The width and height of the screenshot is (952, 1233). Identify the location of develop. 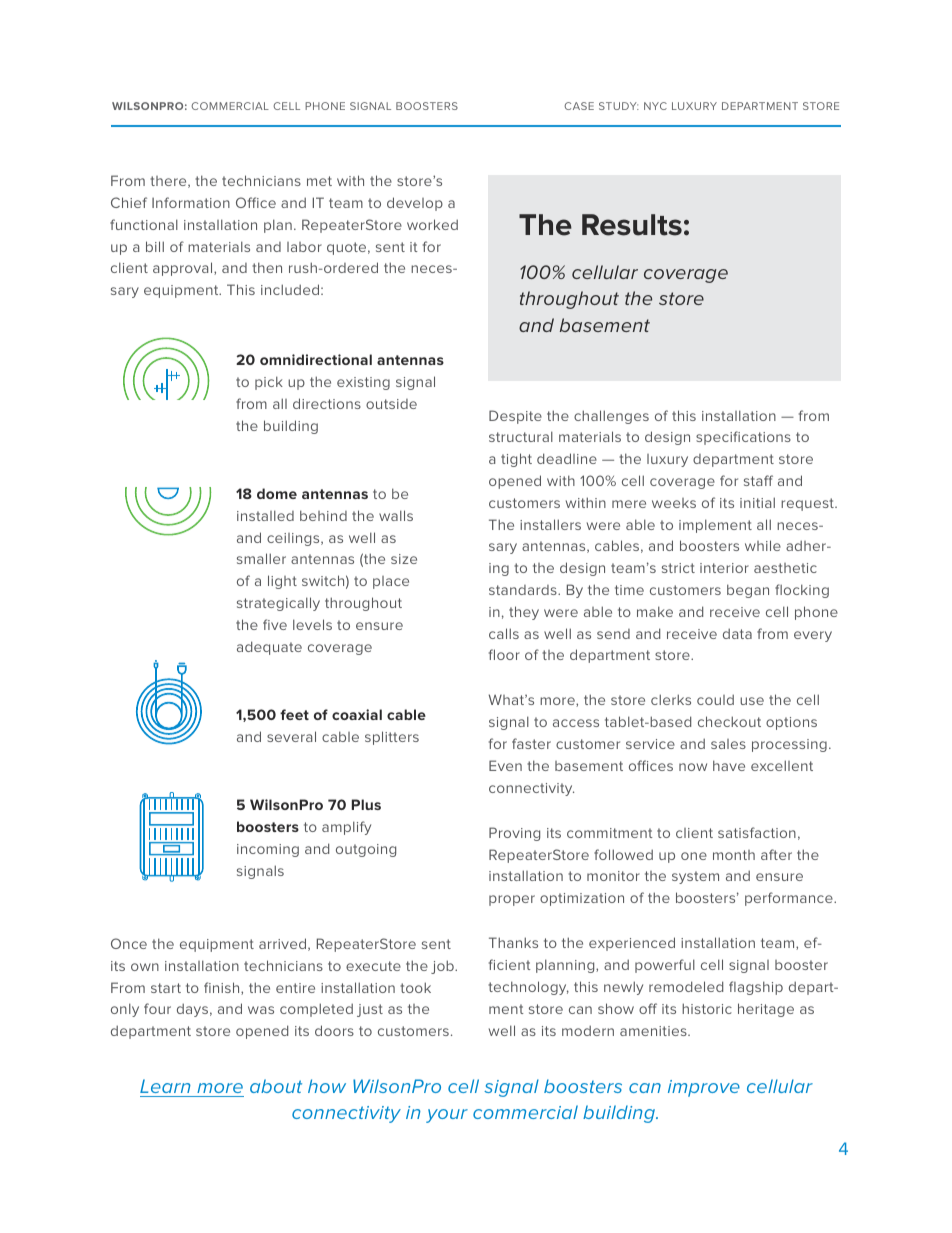
(415, 204).
